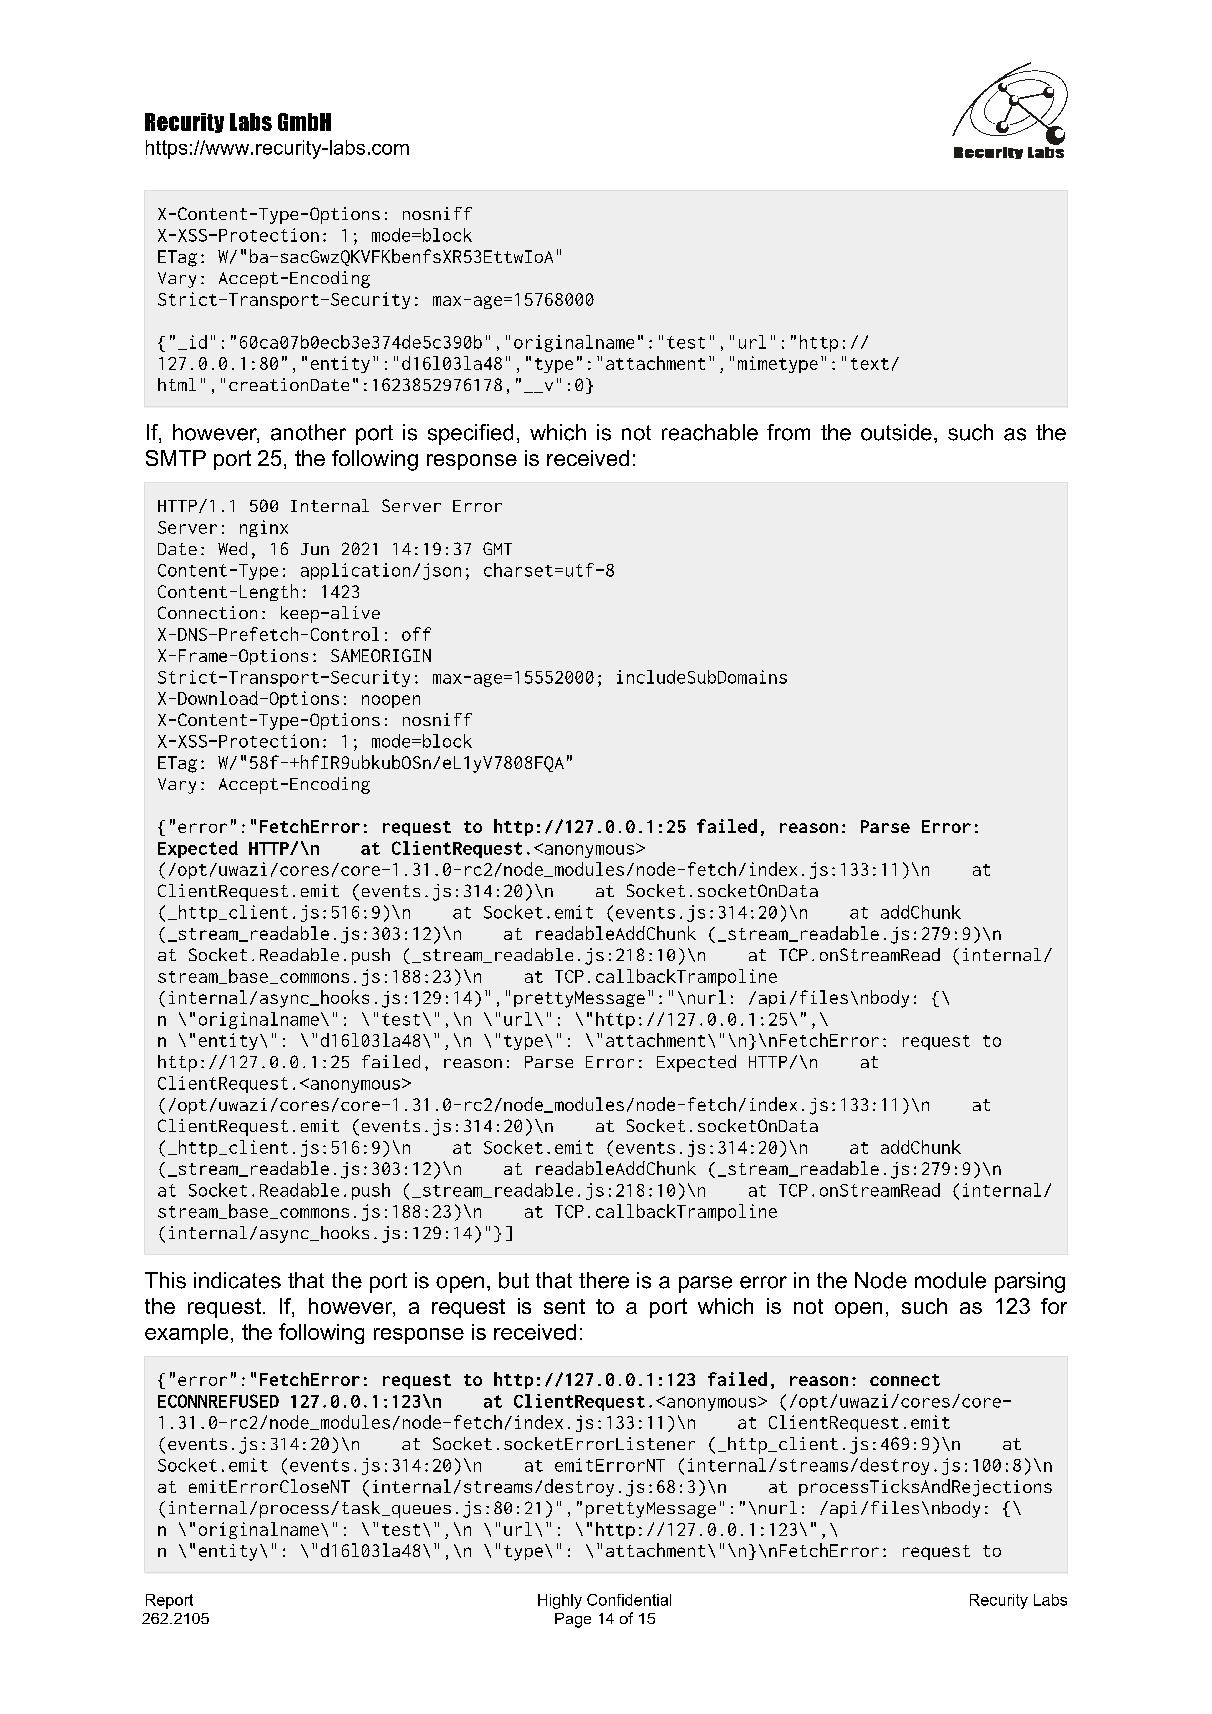 This screenshot has height=1714, width=1212. What do you see at coordinates (896, 432) in the screenshot?
I see `outside` at bounding box center [896, 432].
